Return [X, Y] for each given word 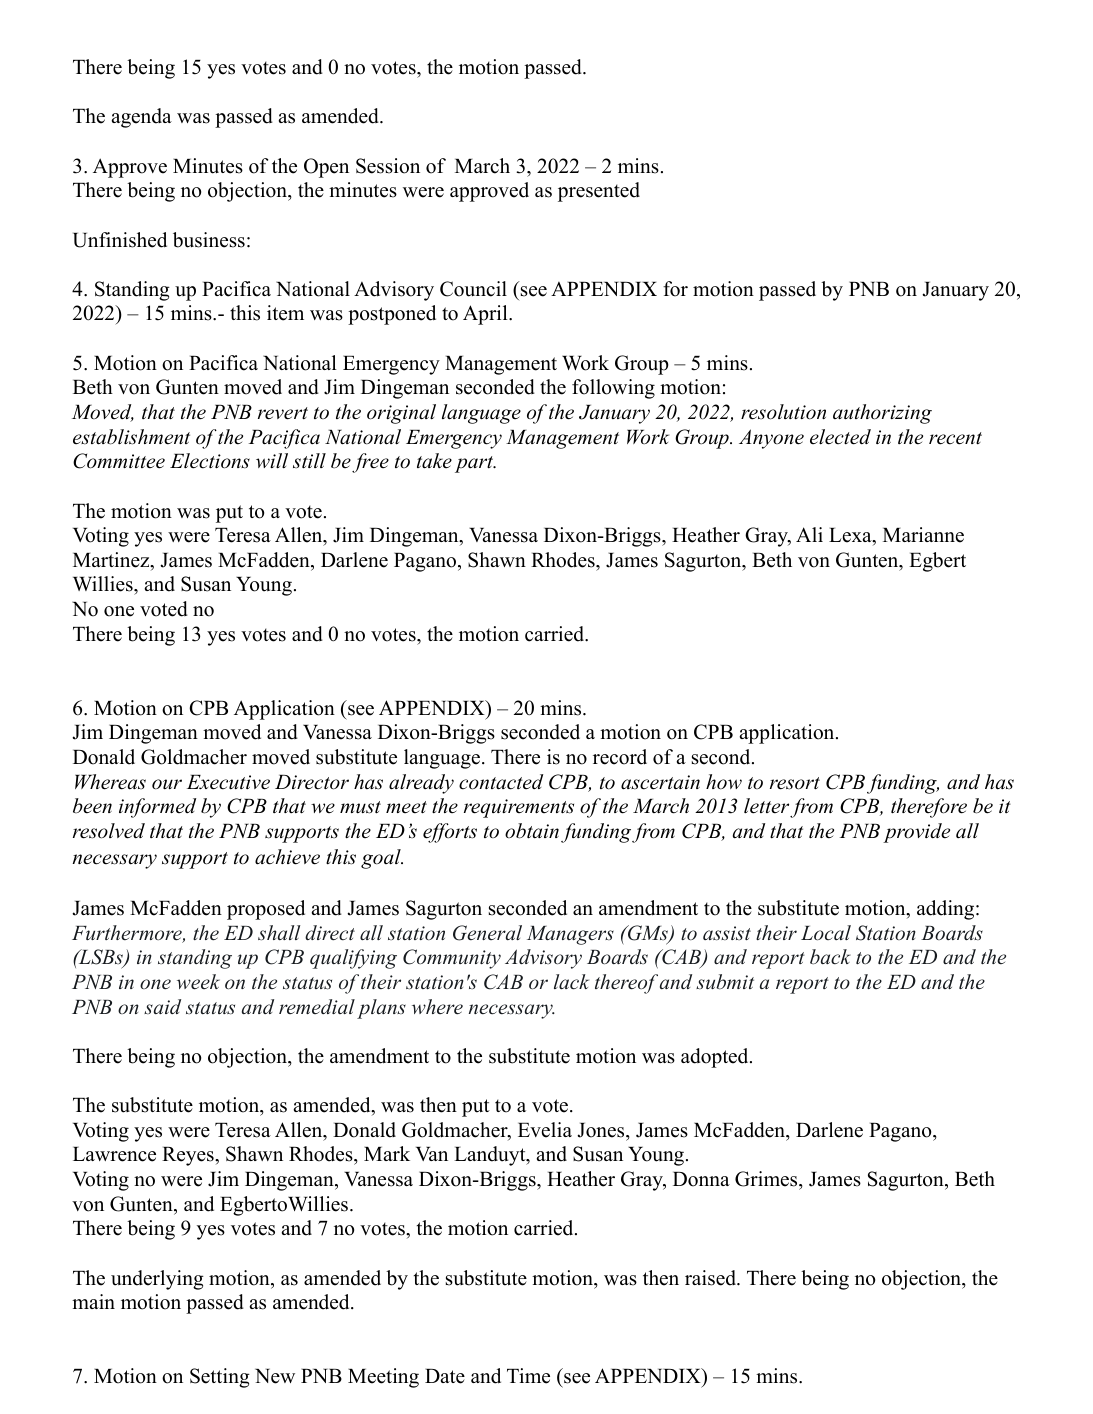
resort [795, 783]
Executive [228, 782]
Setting [220, 1378]
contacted [501, 782]
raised [711, 1278]
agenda [141, 118]
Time [528, 1376]
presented [599, 192]
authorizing [882, 414]
